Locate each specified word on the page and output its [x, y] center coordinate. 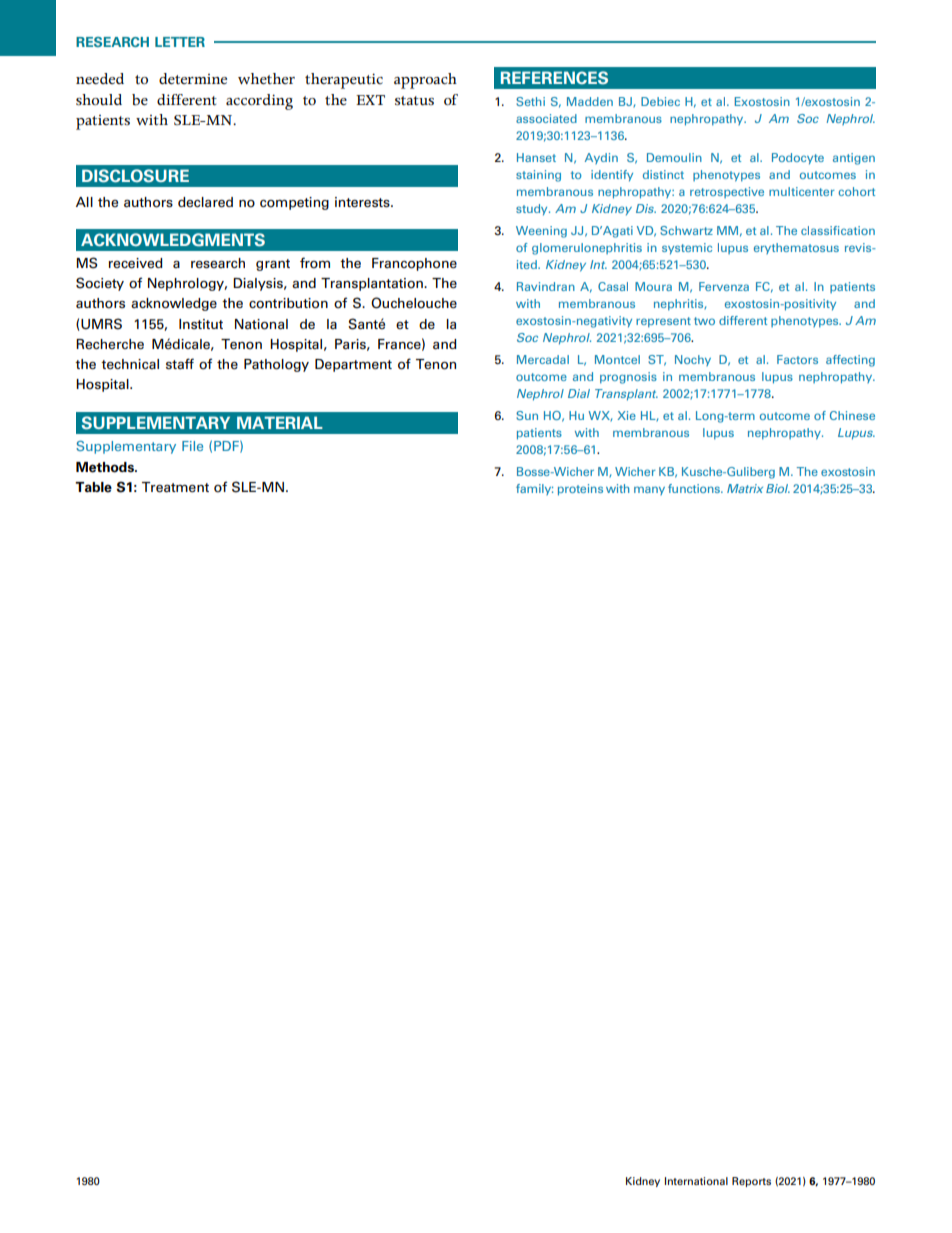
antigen [854, 159]
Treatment [175, 487]
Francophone [414, 264]
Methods [106, 467]
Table [93, 487]
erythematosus [796, 248]
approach [425, 81]
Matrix [745, 488]
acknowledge [174, 304]
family [534, 489]
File [192, 446]
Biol [778, 488]
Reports [751, 1182]
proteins [580, 490]
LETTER [180, 42]
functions [695, 488]
